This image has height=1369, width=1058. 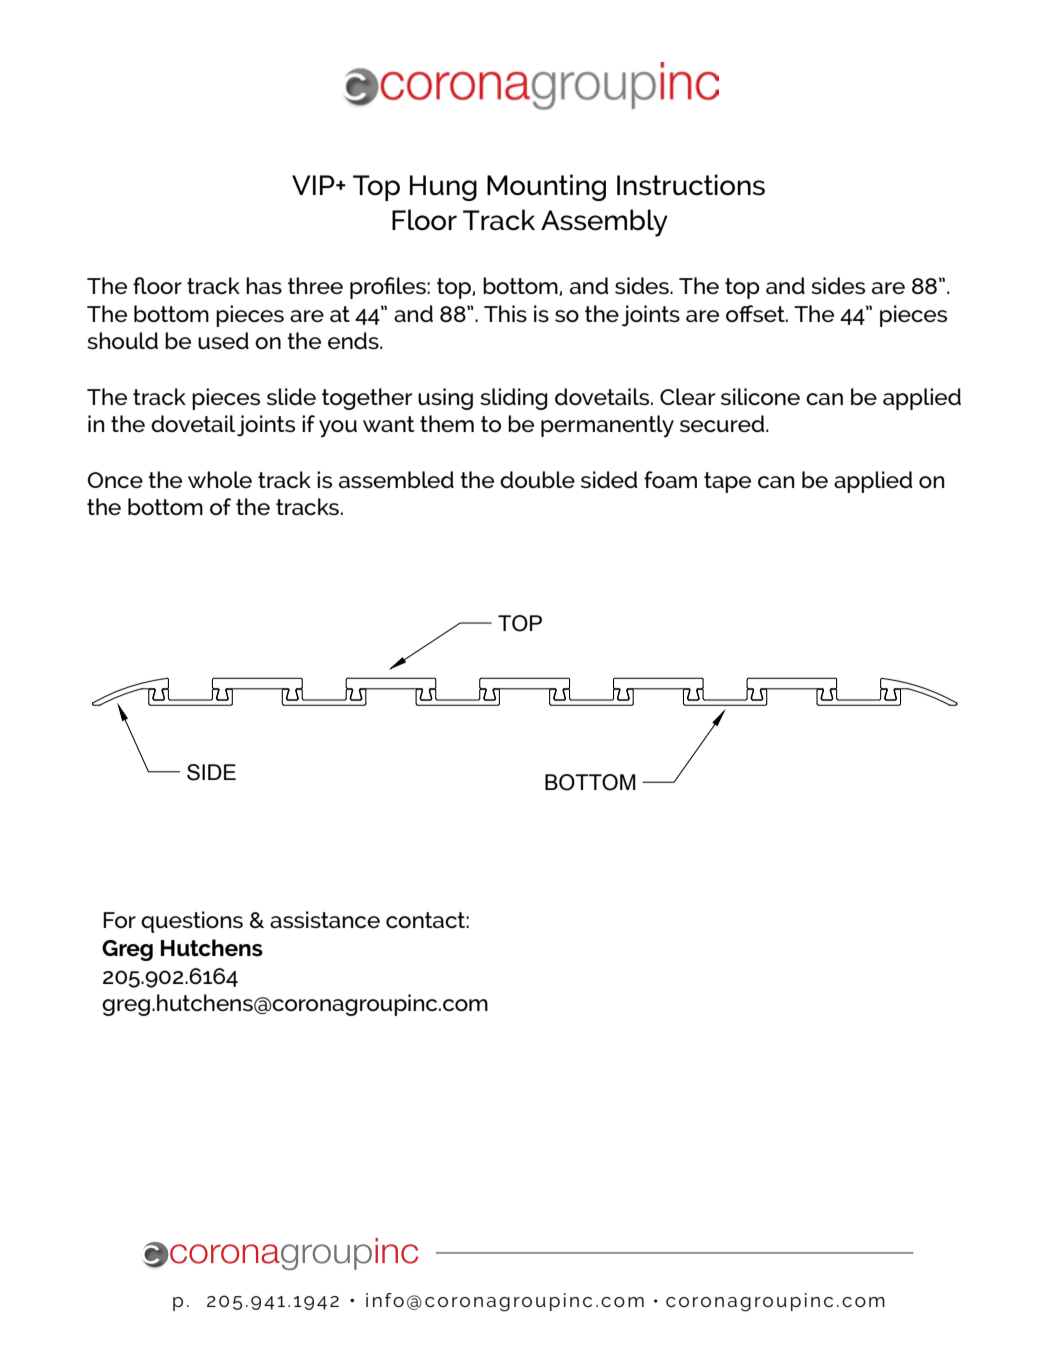 I want to click on Hung, so click(x=443, y=188).
